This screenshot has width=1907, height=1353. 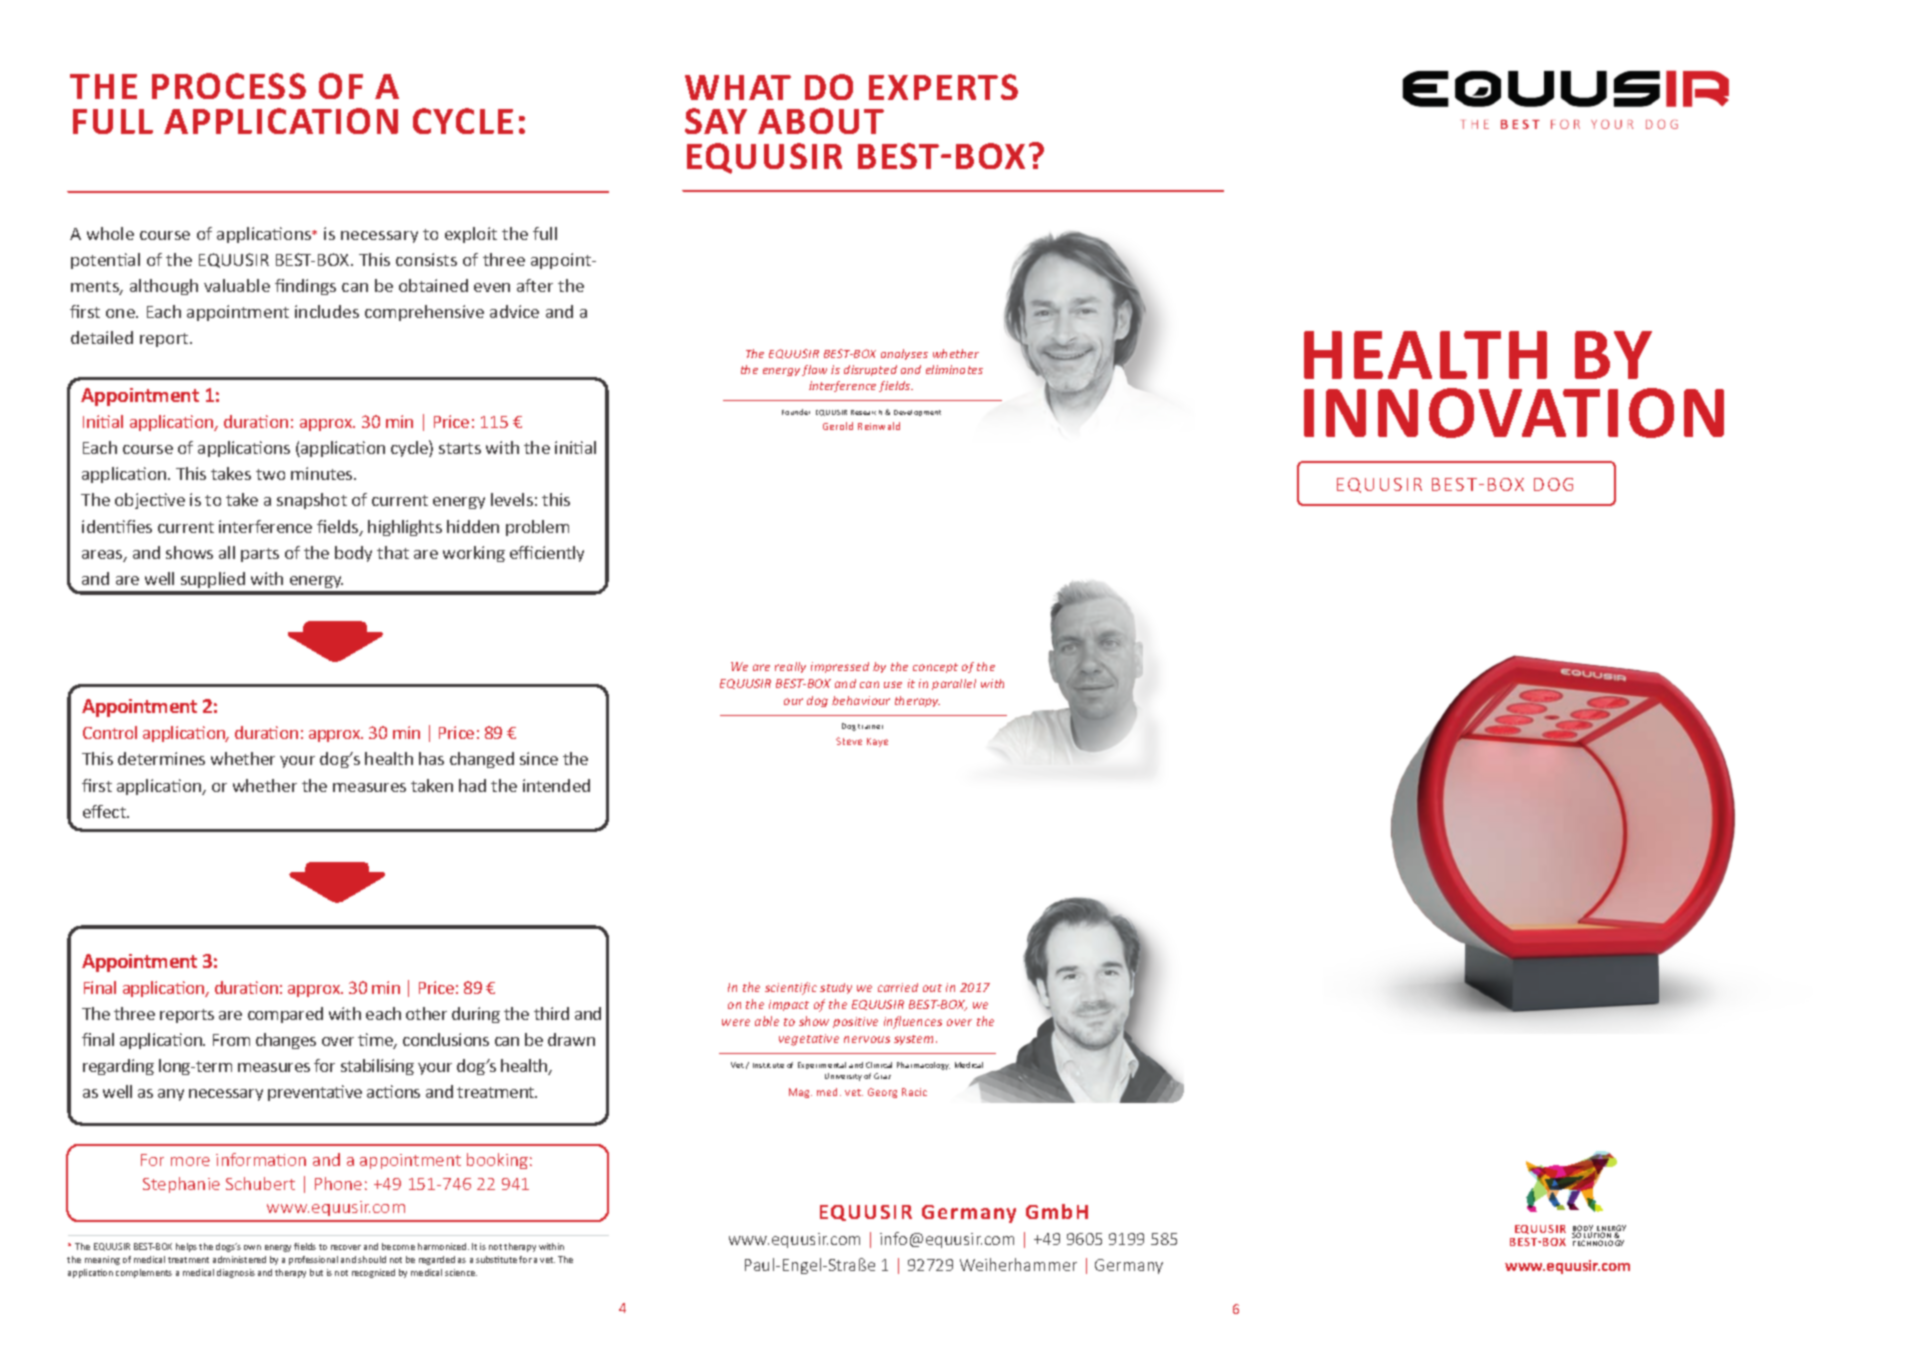 I want to click on two, so click(x=270, y=474).
